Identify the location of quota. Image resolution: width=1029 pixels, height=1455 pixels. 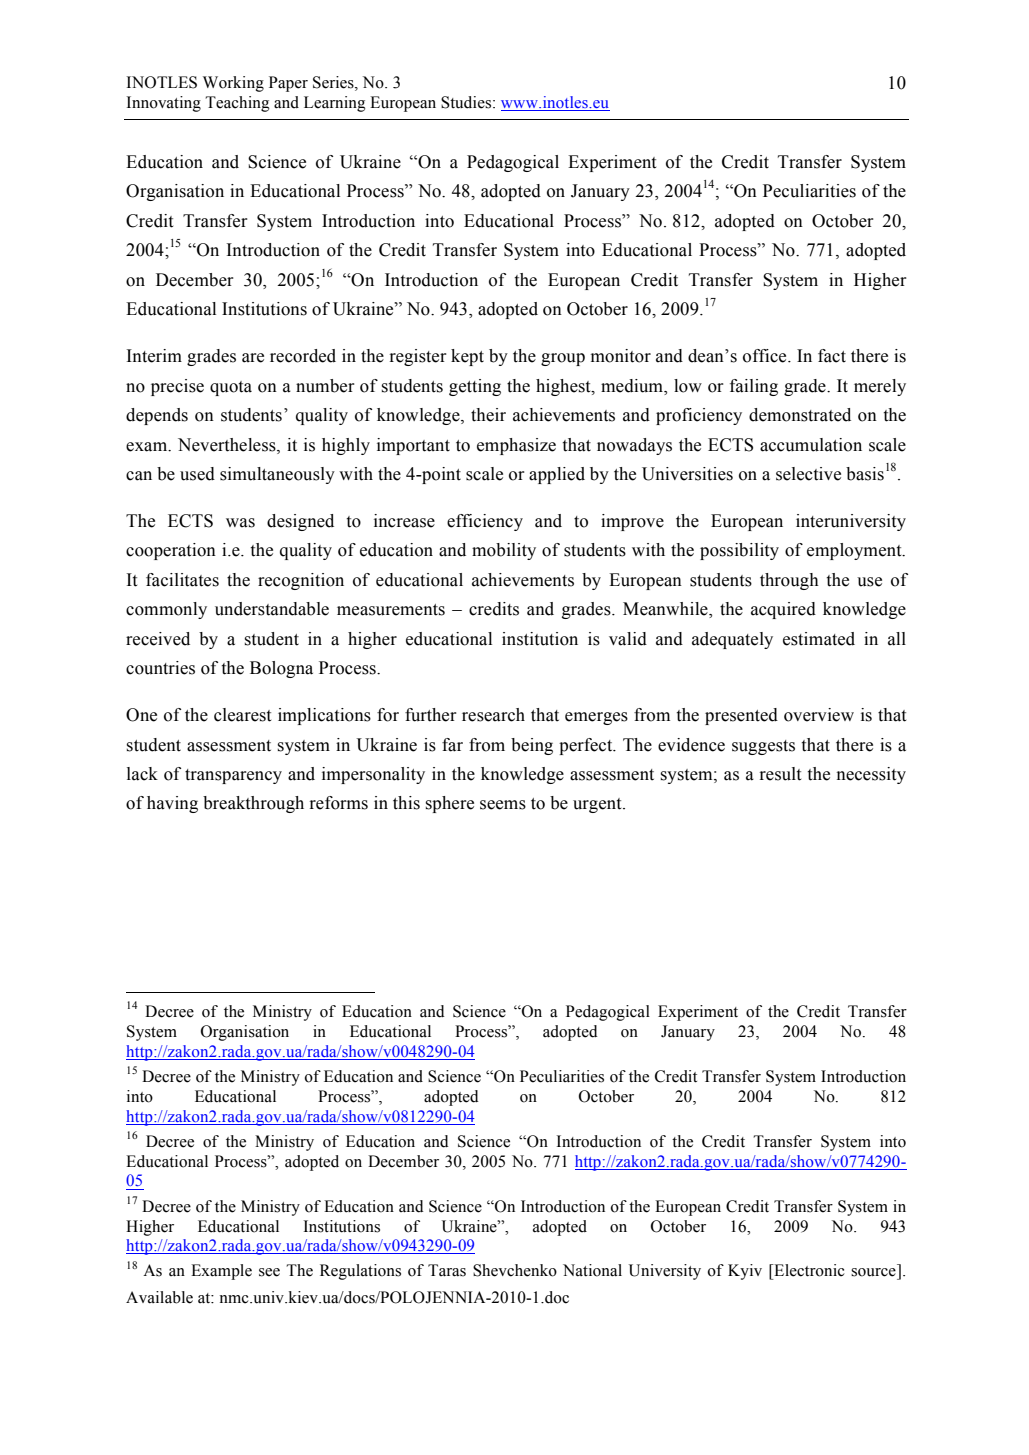
(231, 388).
